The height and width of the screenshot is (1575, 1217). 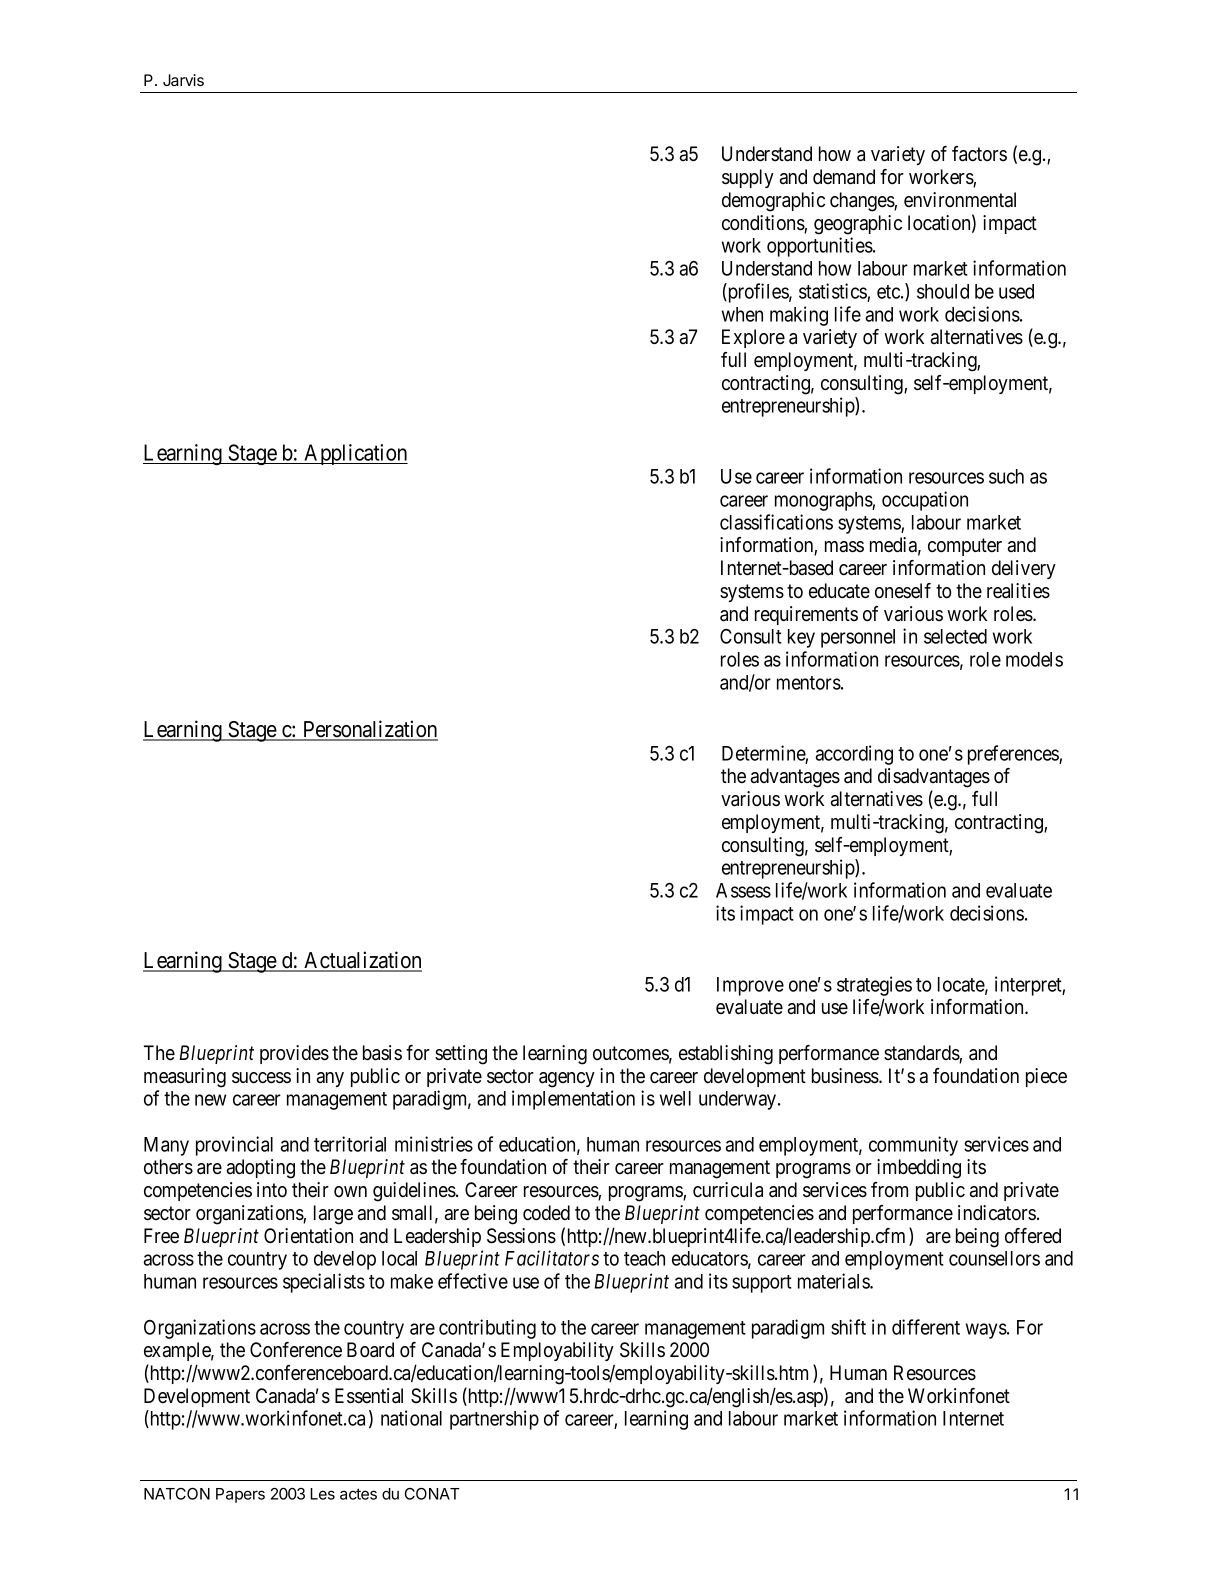 What do you see at coordinates (573, 1100) in the screenshot?
I see `implementation` at bounding box center [573, 1100].
